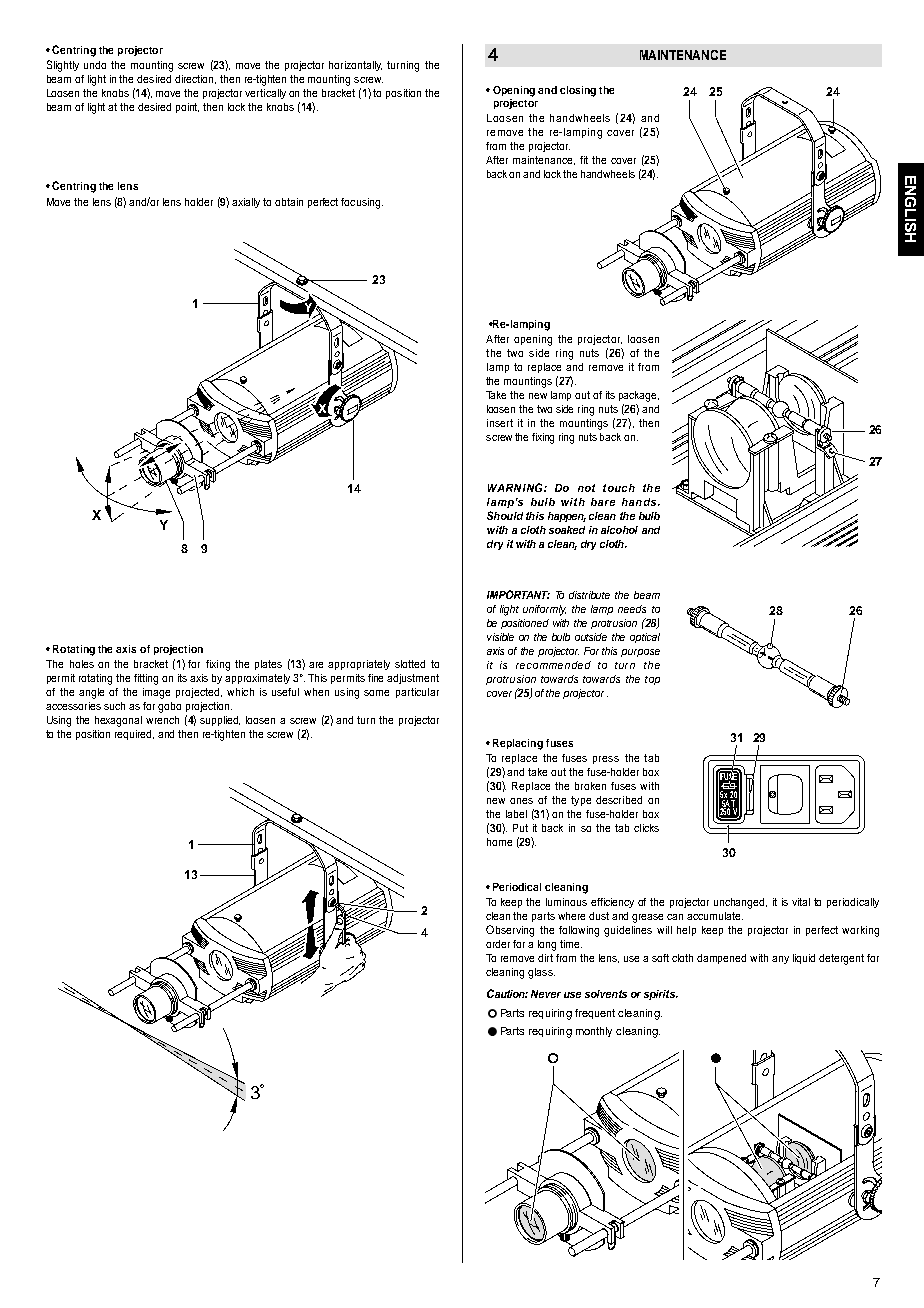 The height and width of the document is (1308, 924). Describe the element at coordinates (134, 735) in the document. I see `required` at that location.
